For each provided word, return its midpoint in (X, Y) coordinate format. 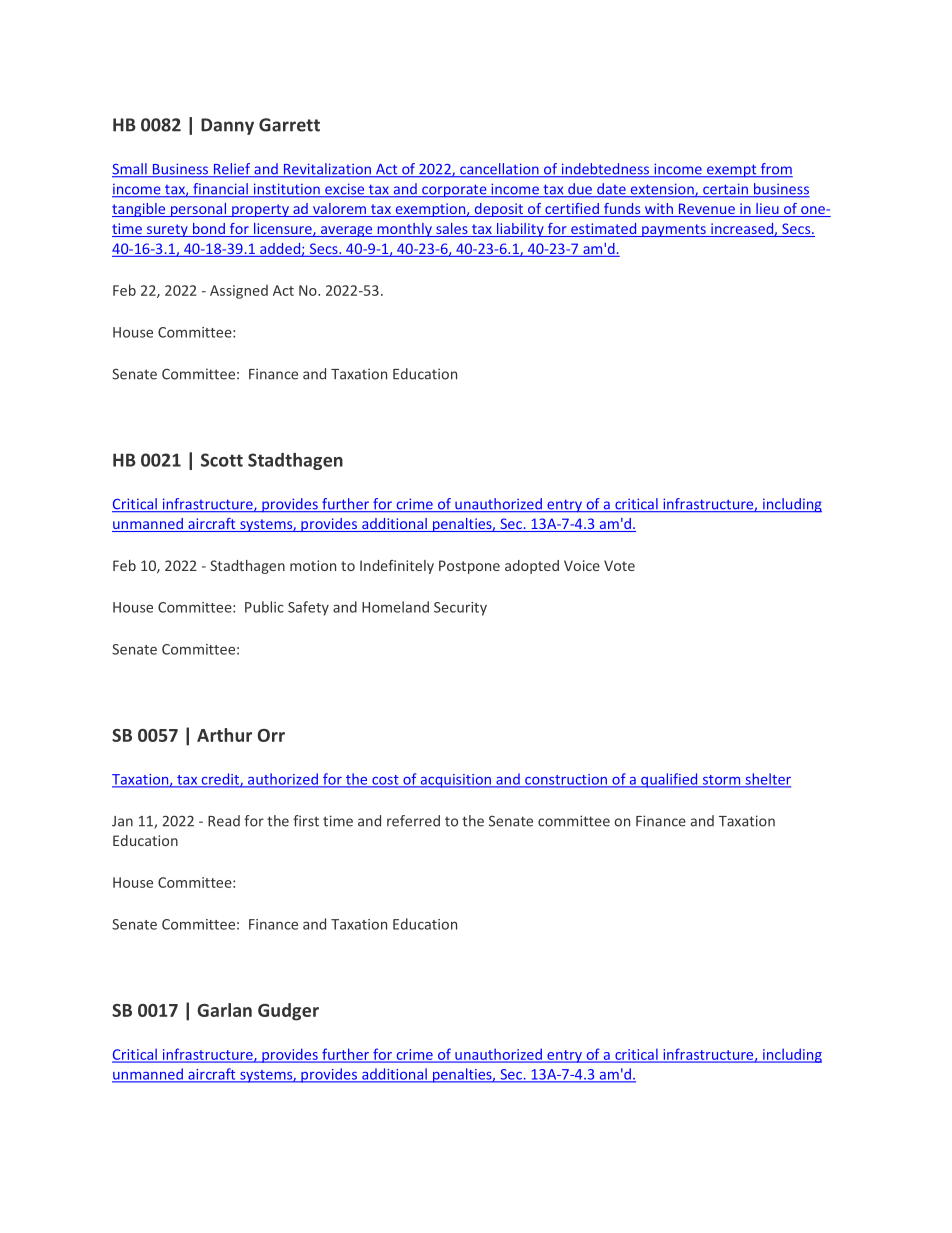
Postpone (469, 567)
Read (224, 821)
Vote (619, 565)
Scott (222, 460)
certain (725, 190)
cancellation (499, 170)
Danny (227, 126)
